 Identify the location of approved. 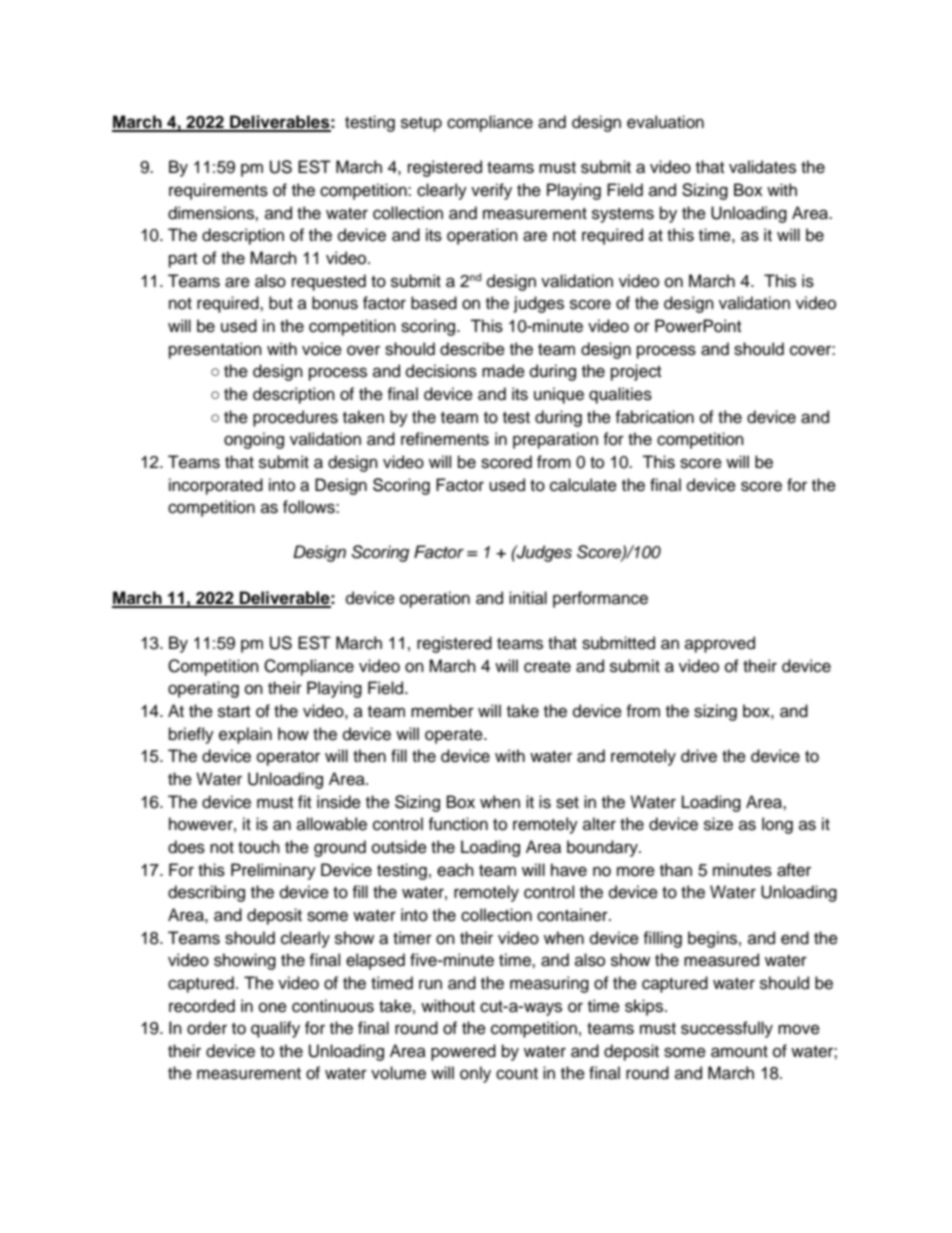
(720, 644).
